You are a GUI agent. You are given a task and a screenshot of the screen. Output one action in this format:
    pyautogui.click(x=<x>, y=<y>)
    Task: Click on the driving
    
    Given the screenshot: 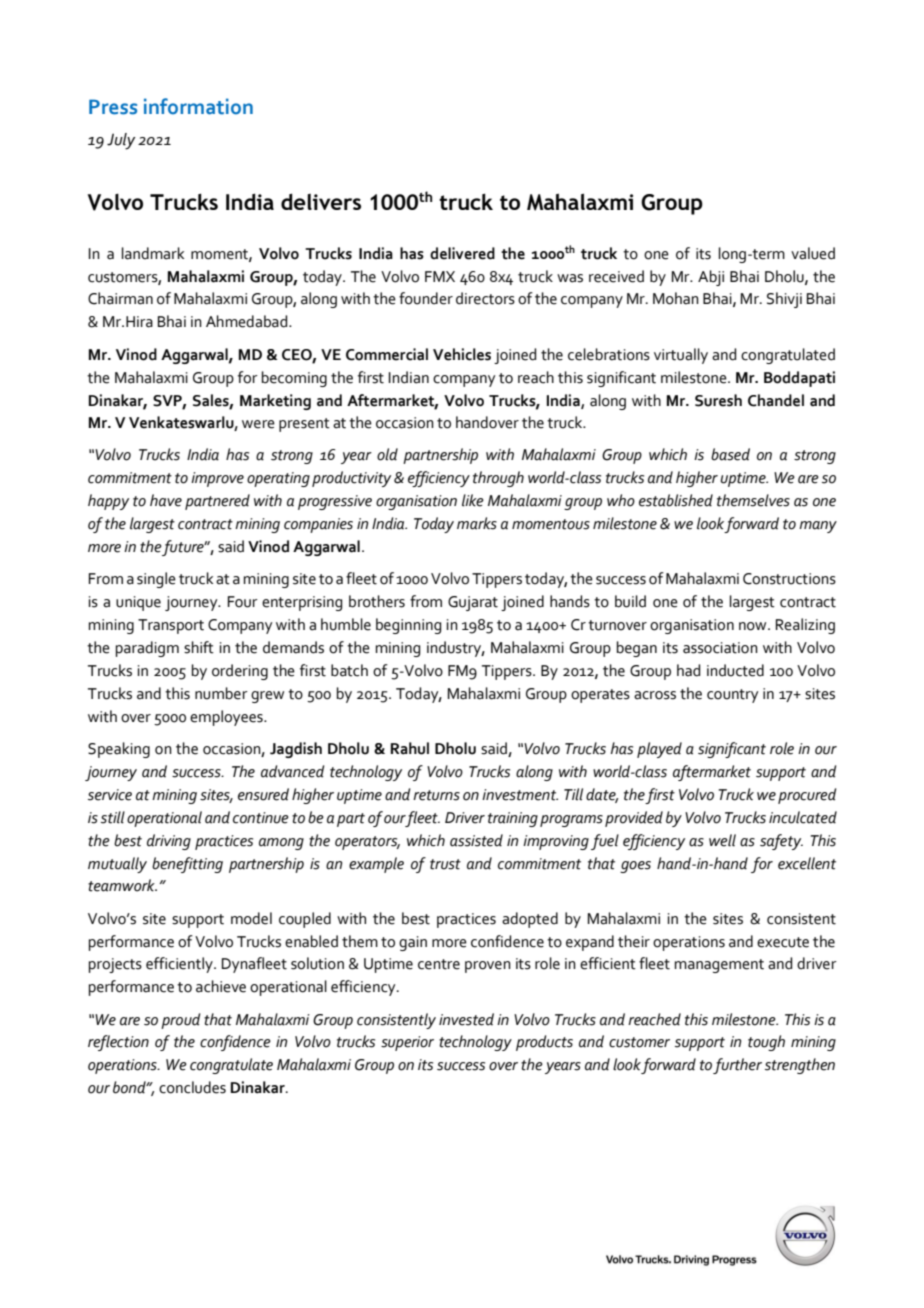 What is the action you would take?
    pyautogui.click(x=169, y=842)
